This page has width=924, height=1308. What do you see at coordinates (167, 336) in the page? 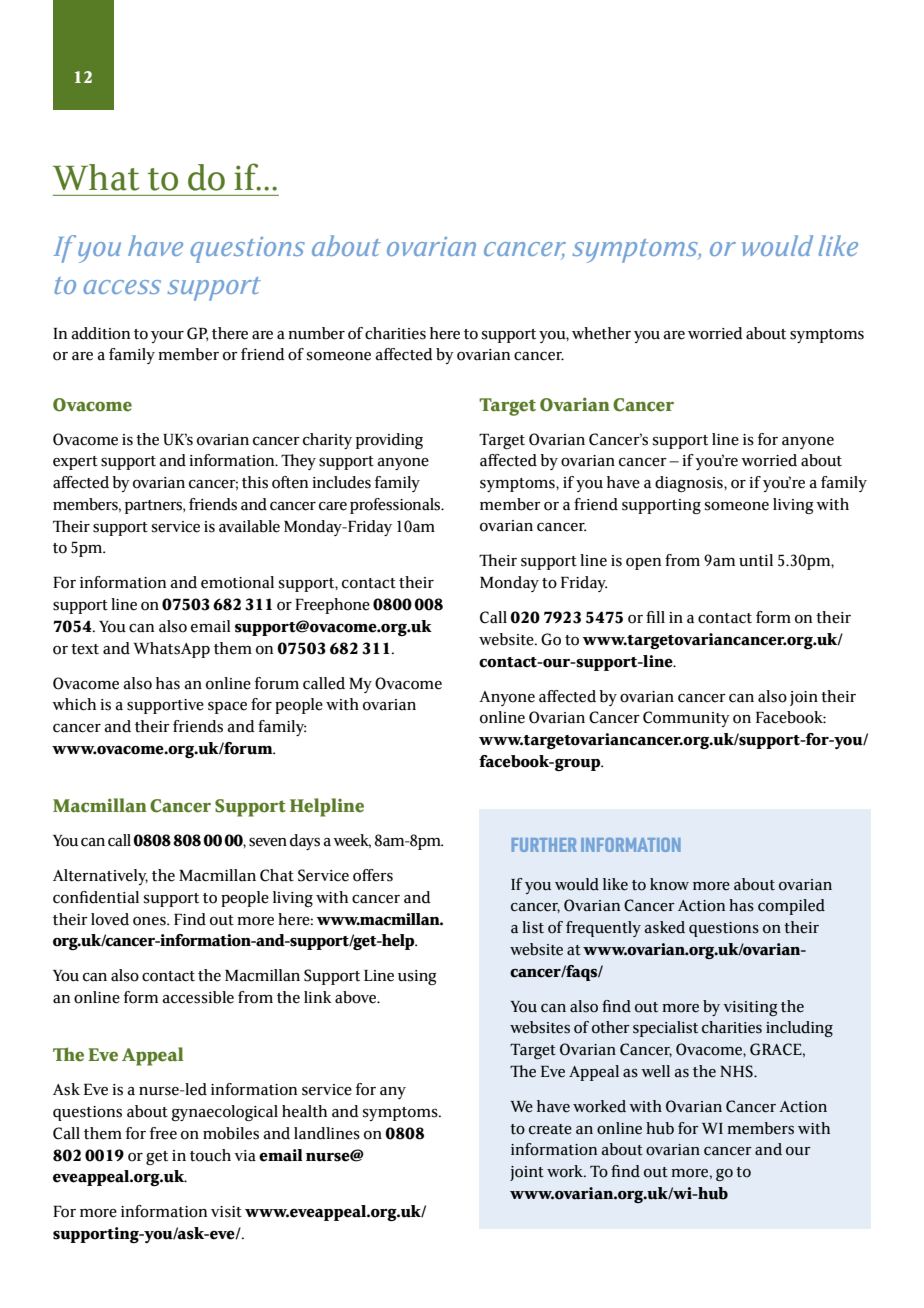
I see `your` at bounding box center [167, 336].
